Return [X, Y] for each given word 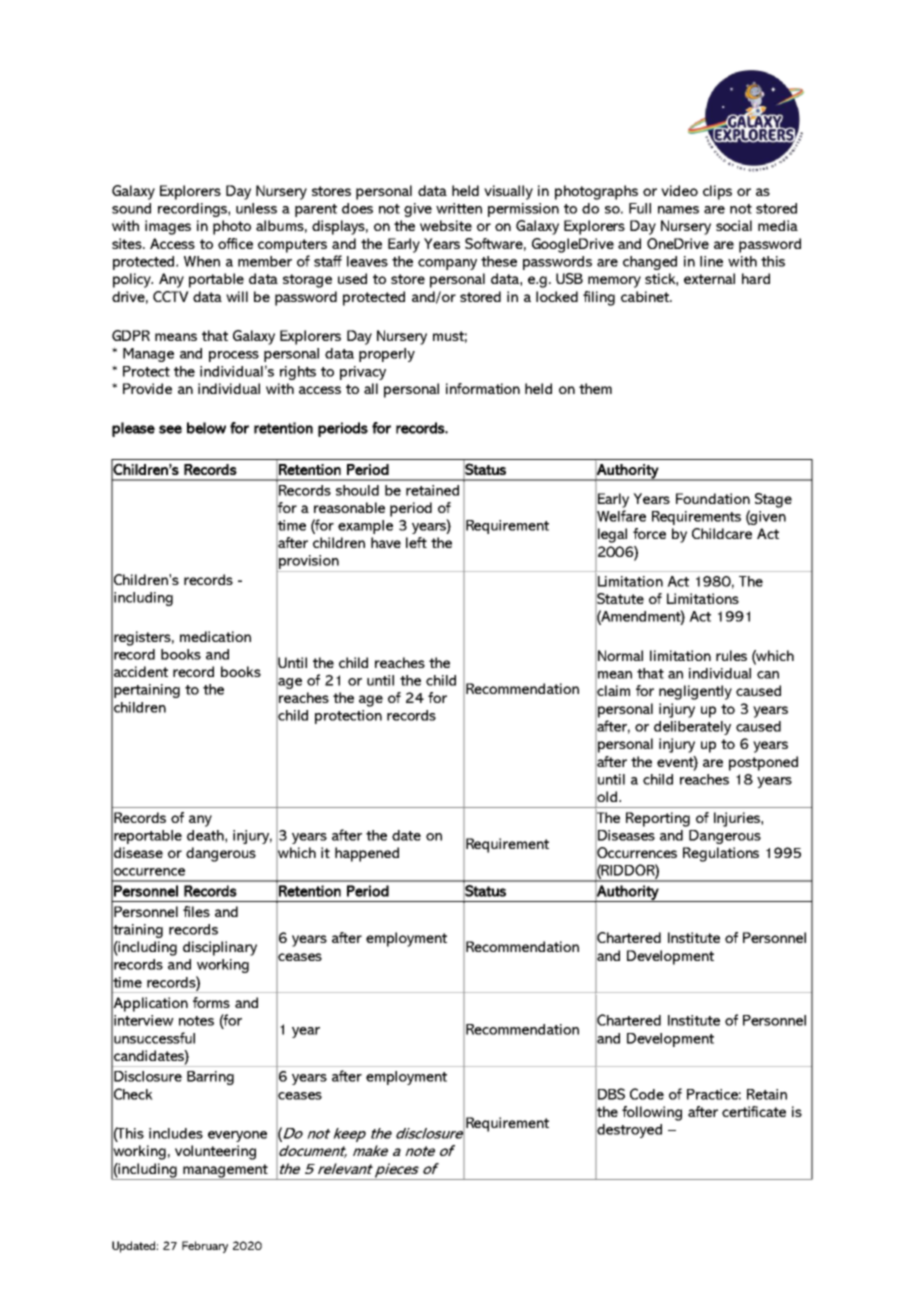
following [652, 1113]
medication [215, 636]
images [168, 227]
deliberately [692, 728]
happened [367, 854]
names [678, 210]
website [446, 225]
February [205, 1247]
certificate [754, 1111]
